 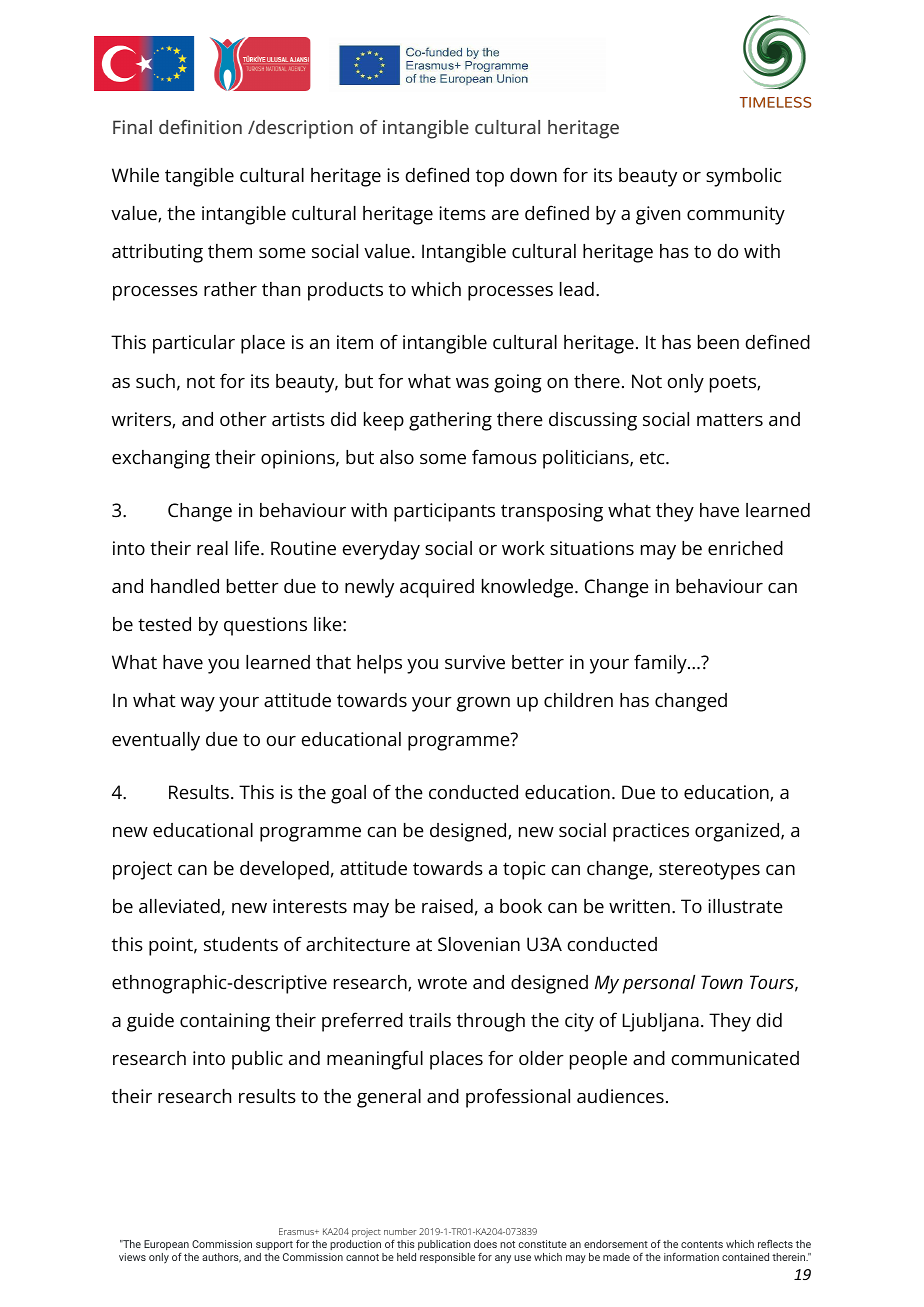 What do you see at coordinates (447, 1258) in the document?
I see `responsible` at bounding box center [447, 1258].
